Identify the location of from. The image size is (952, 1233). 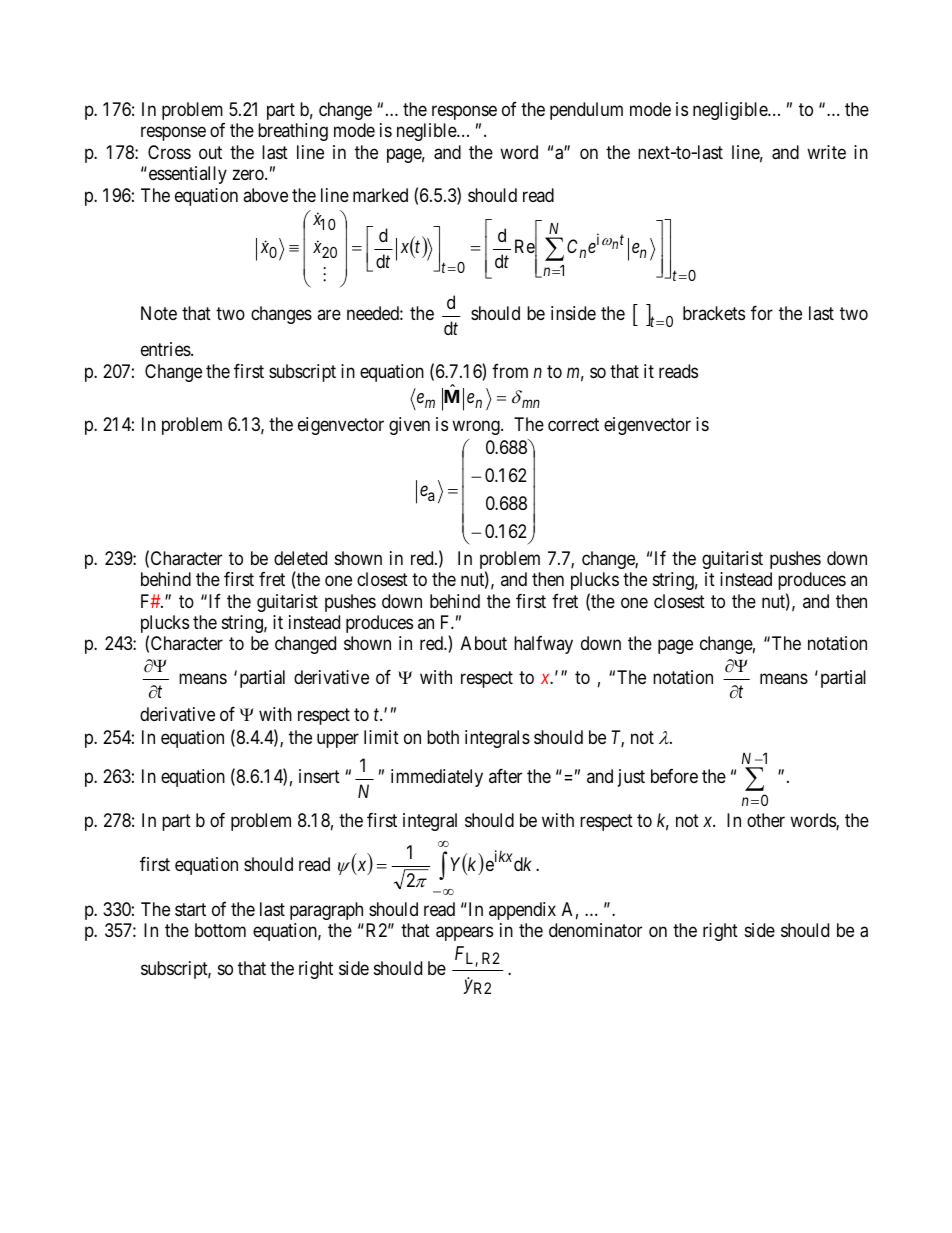
(510, 370).
